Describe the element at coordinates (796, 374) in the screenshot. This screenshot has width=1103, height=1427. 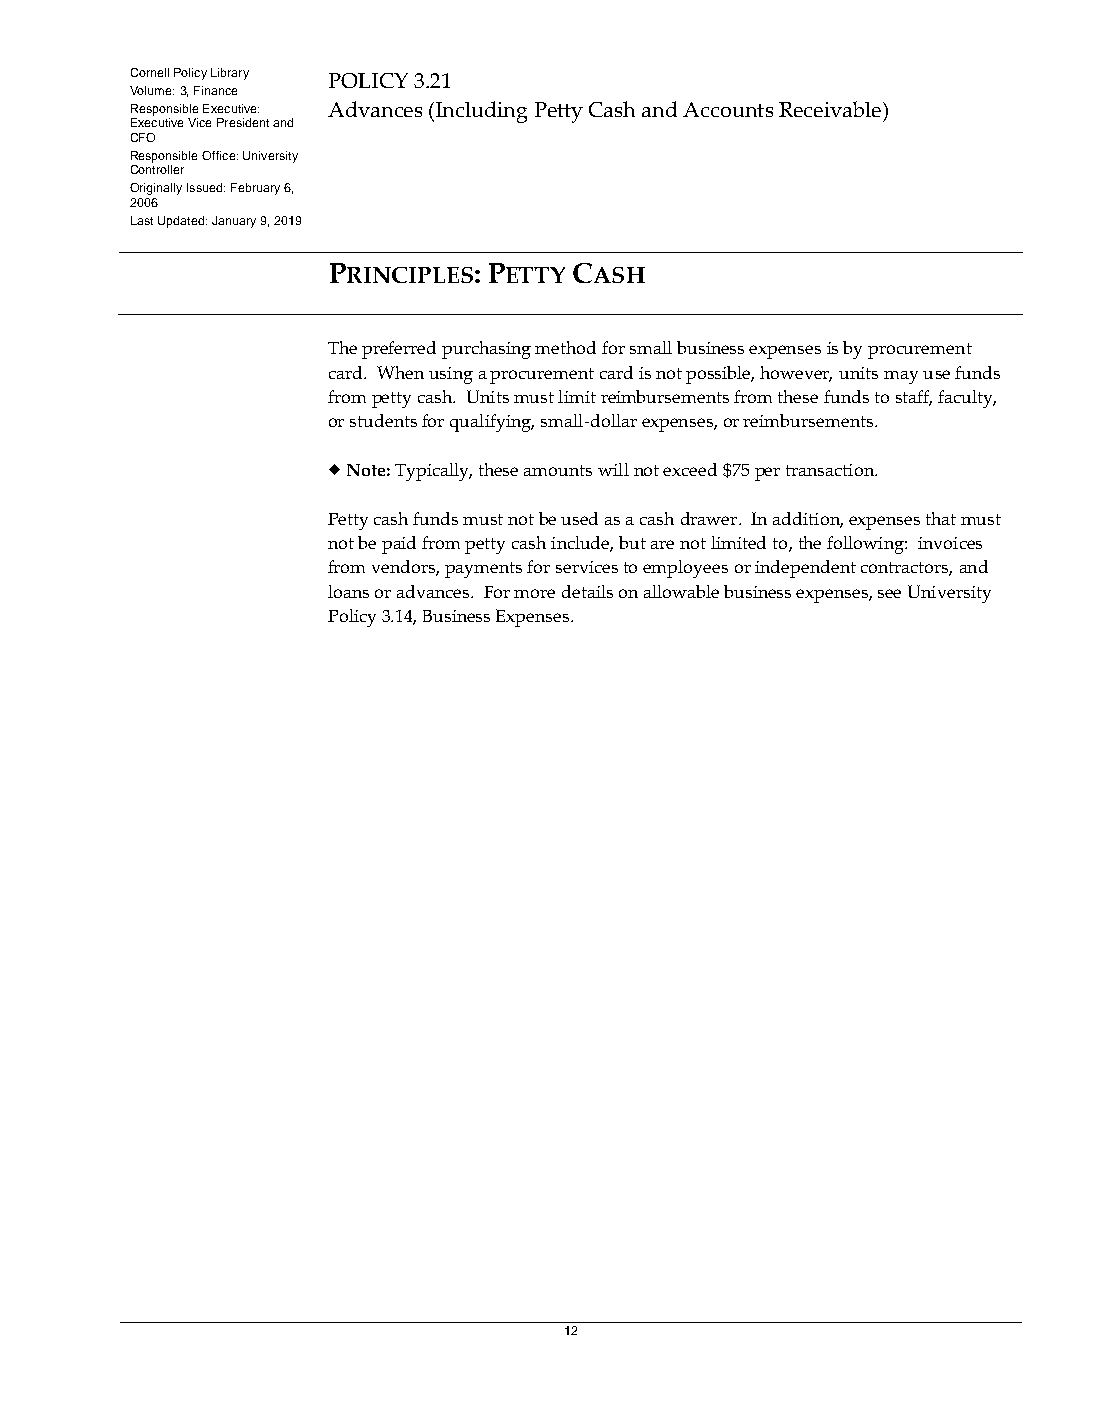
I see `however` at that location.
